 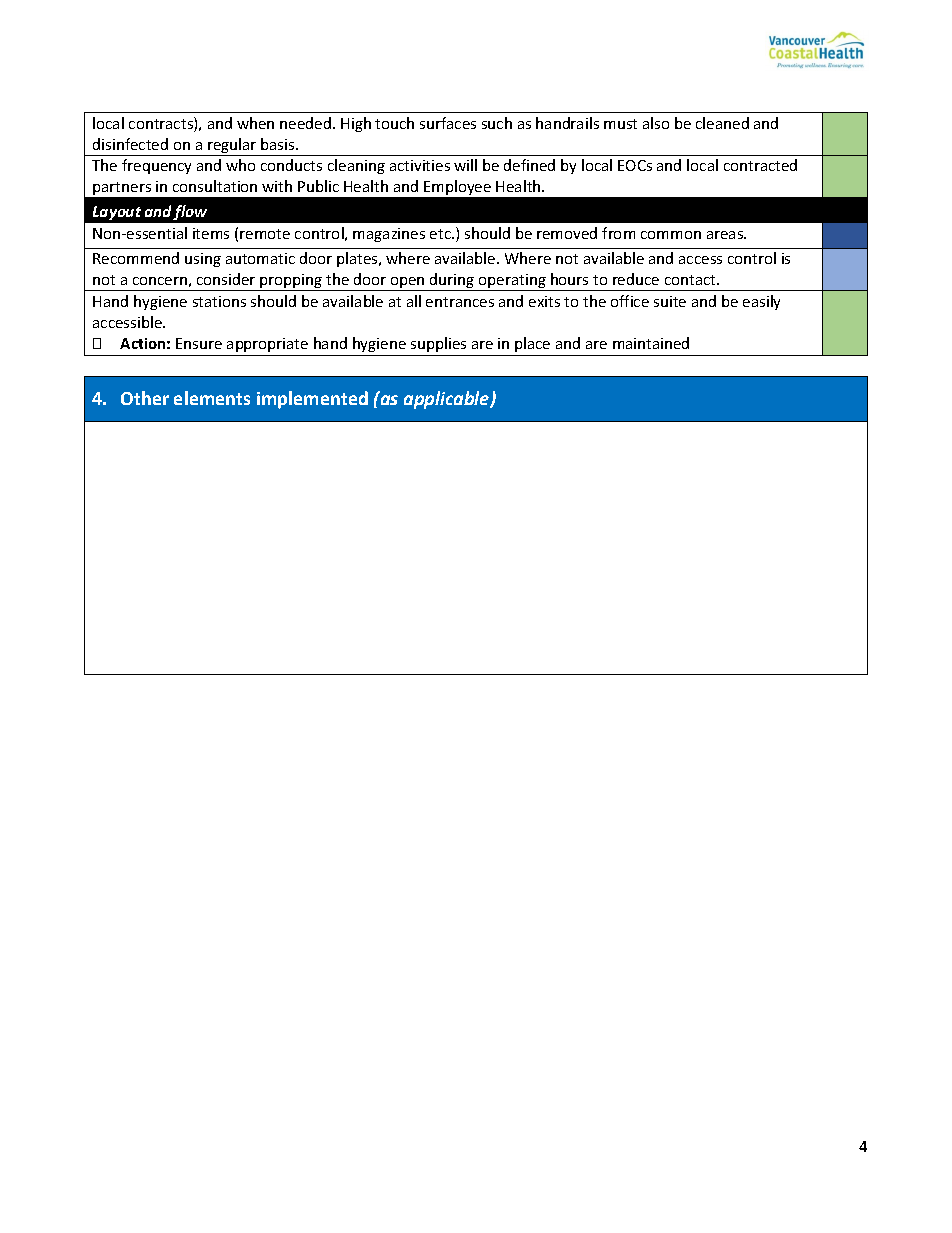 I want to click on elements, so click(x=212, y=398).
